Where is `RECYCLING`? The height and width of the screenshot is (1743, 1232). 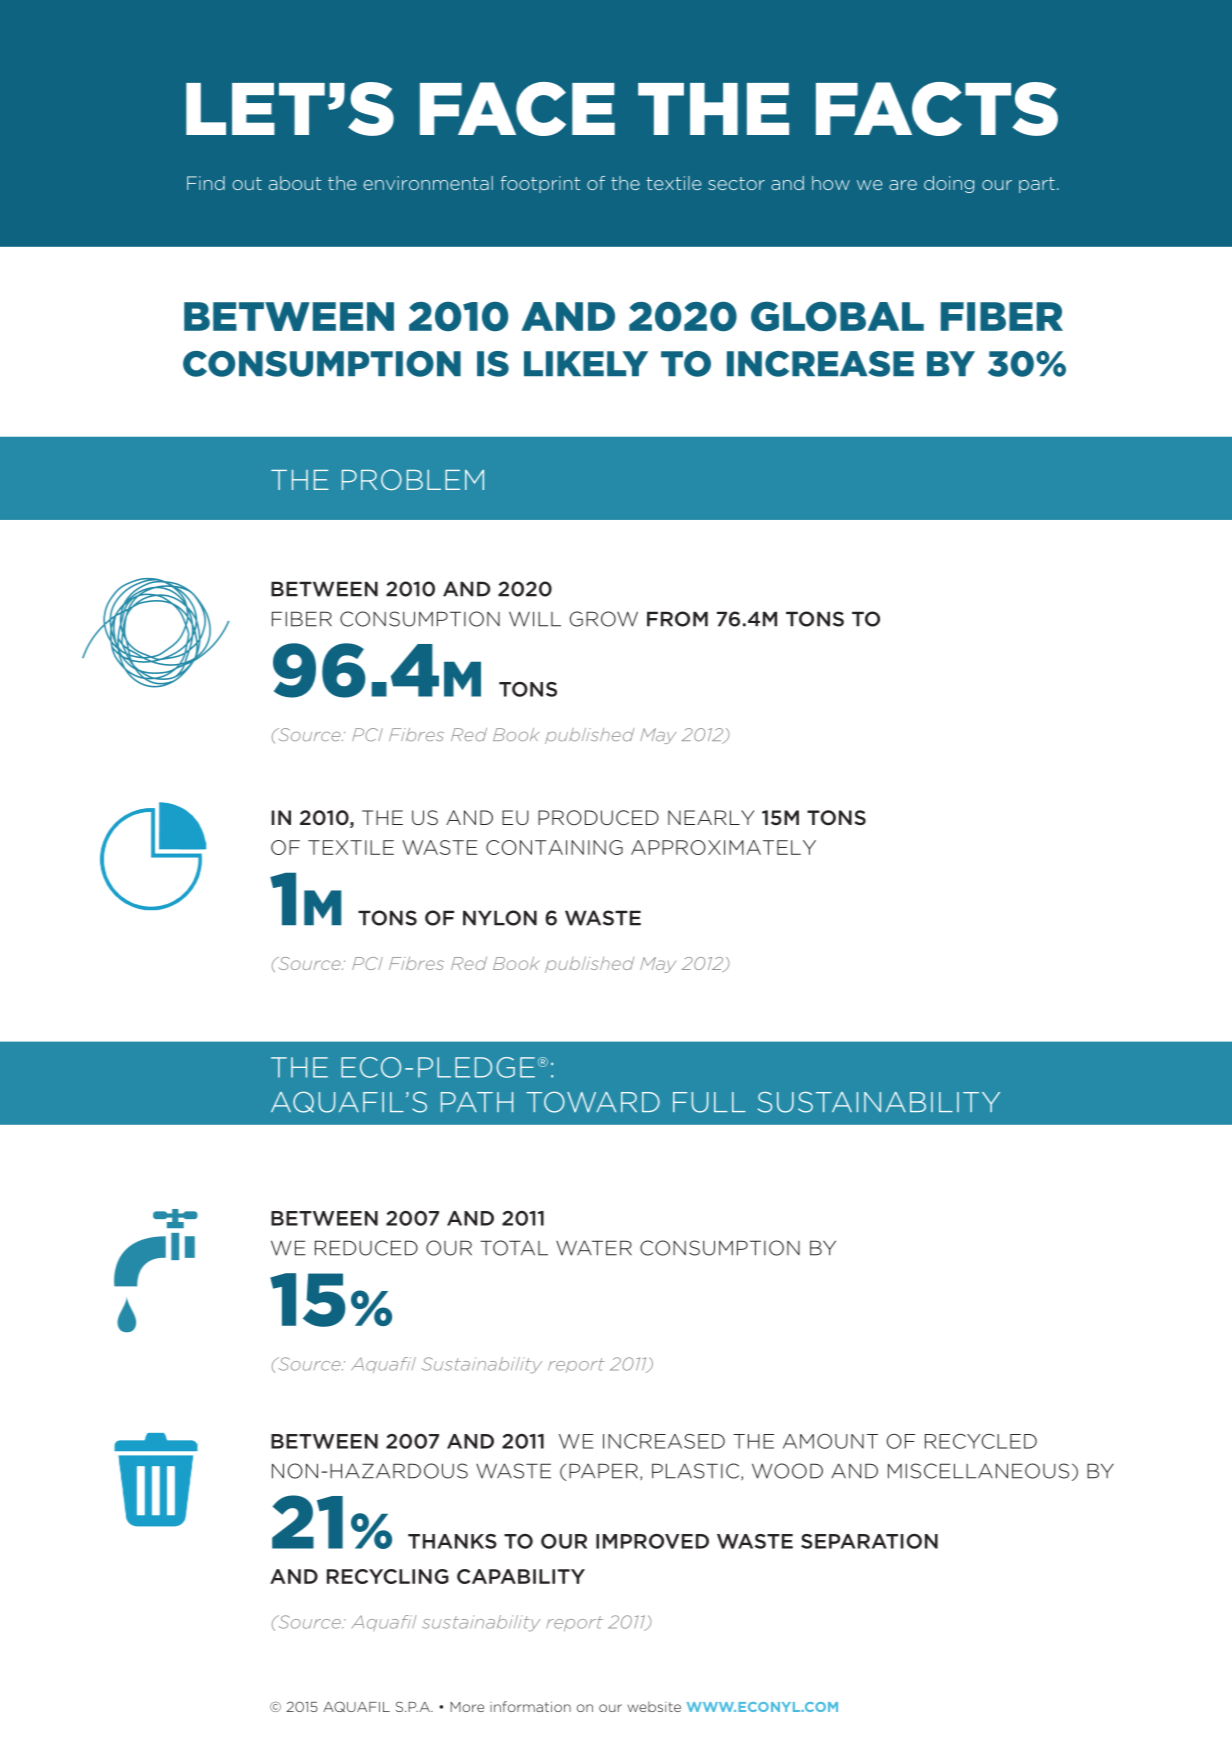 RECYCLING is located at coordinates (388, 1576).
